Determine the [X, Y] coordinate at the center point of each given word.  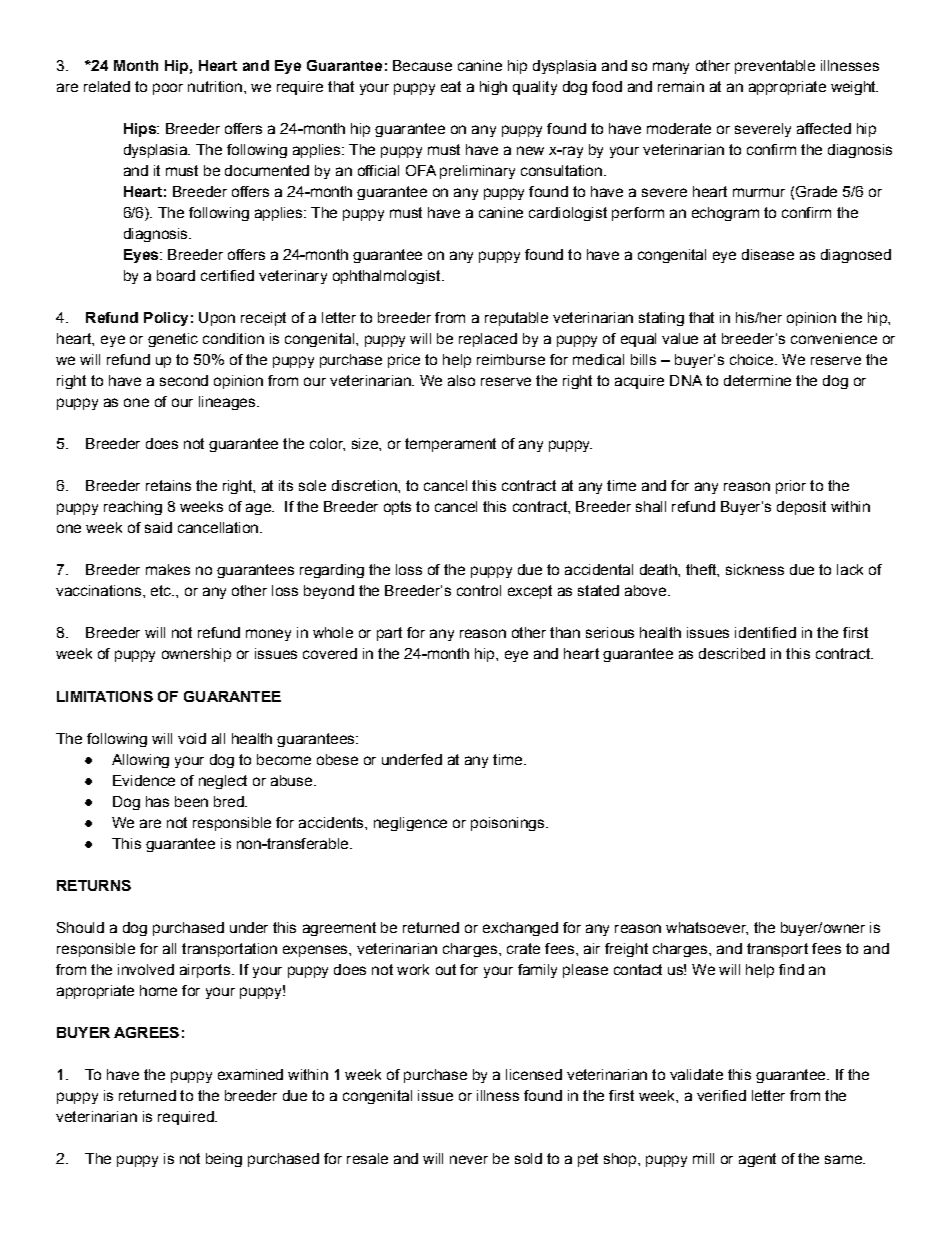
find [791, 969]
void [192, 738]
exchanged [520, 929]
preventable [775, 67]
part [389, 634]
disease [768, 254]
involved [146, 969]
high [493, 88]
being [224, 1160]
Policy [166, 319]
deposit [801, 508]
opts [397, 508]
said [158, 527]
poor [168, 89]
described [732, 653]
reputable [516, 319]
